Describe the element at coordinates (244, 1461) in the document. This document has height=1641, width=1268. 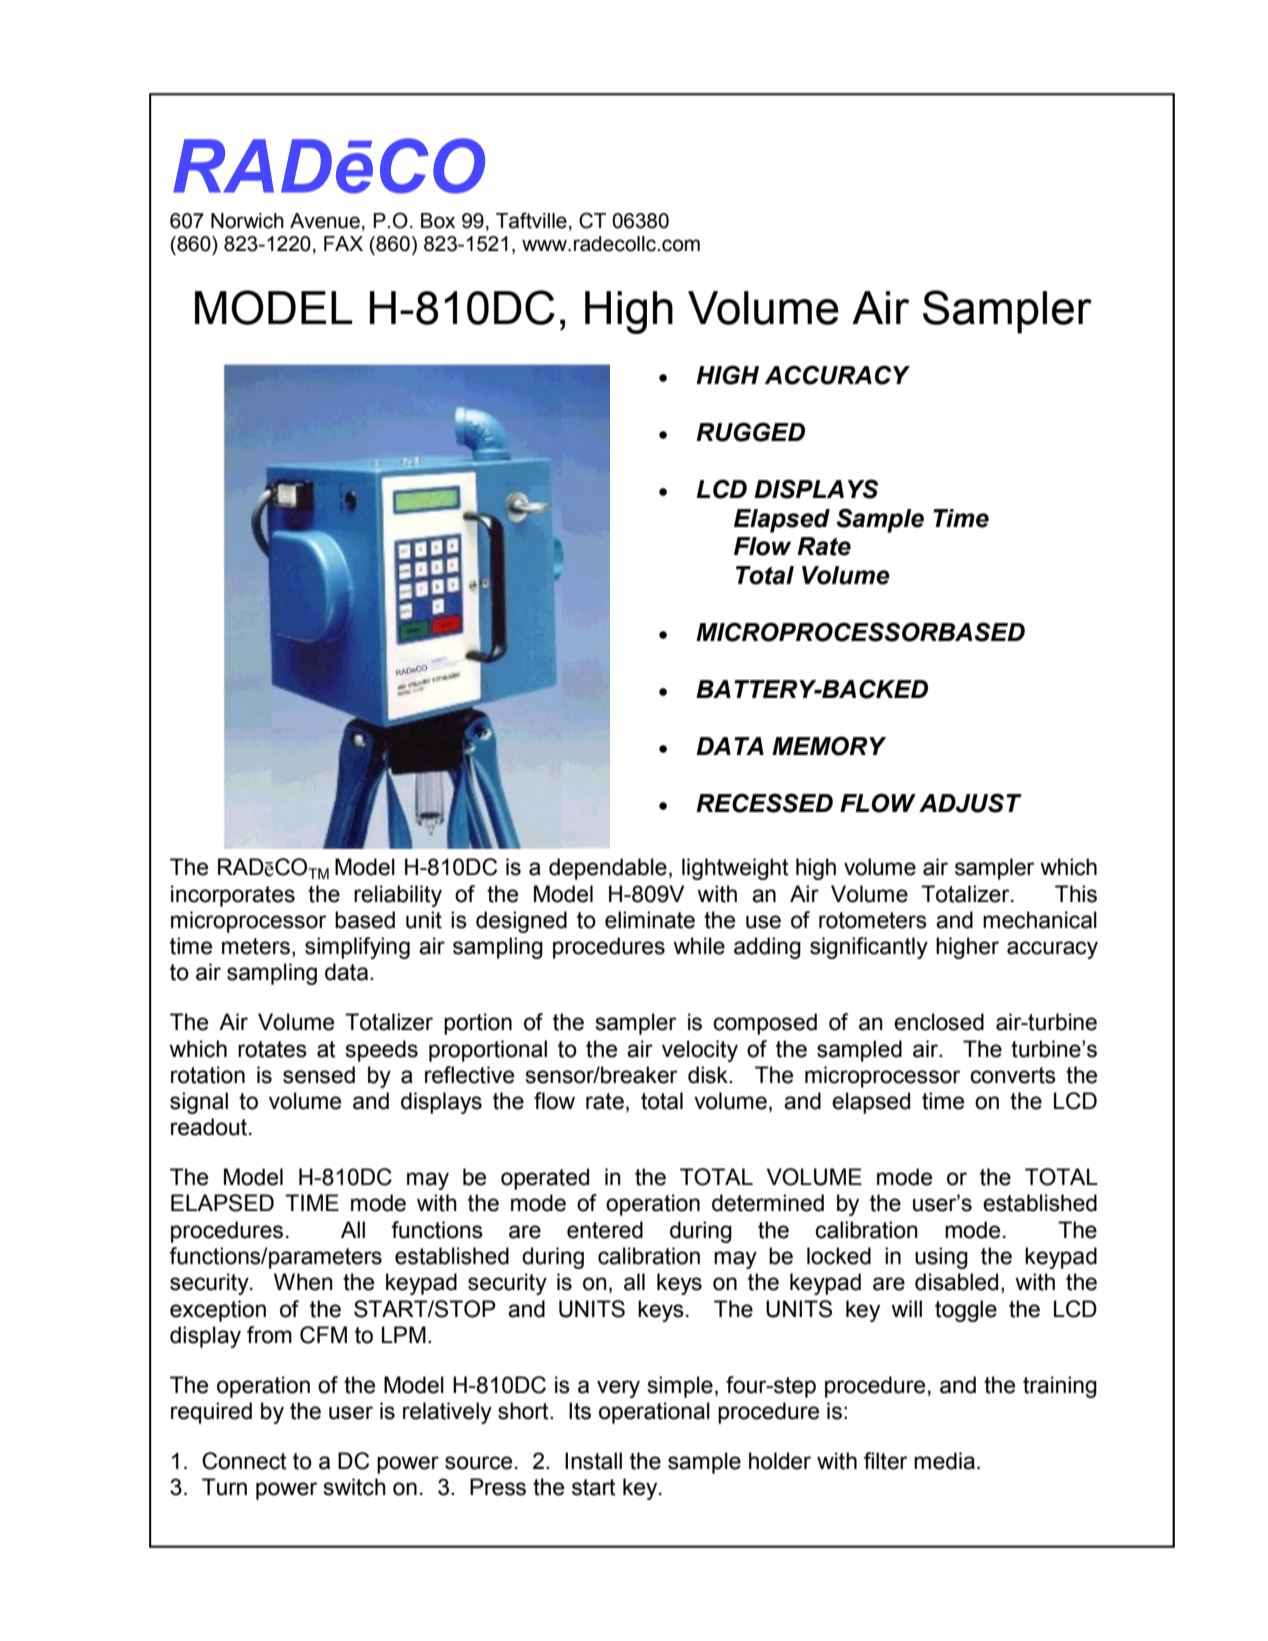
I see `Connect` at that location.
